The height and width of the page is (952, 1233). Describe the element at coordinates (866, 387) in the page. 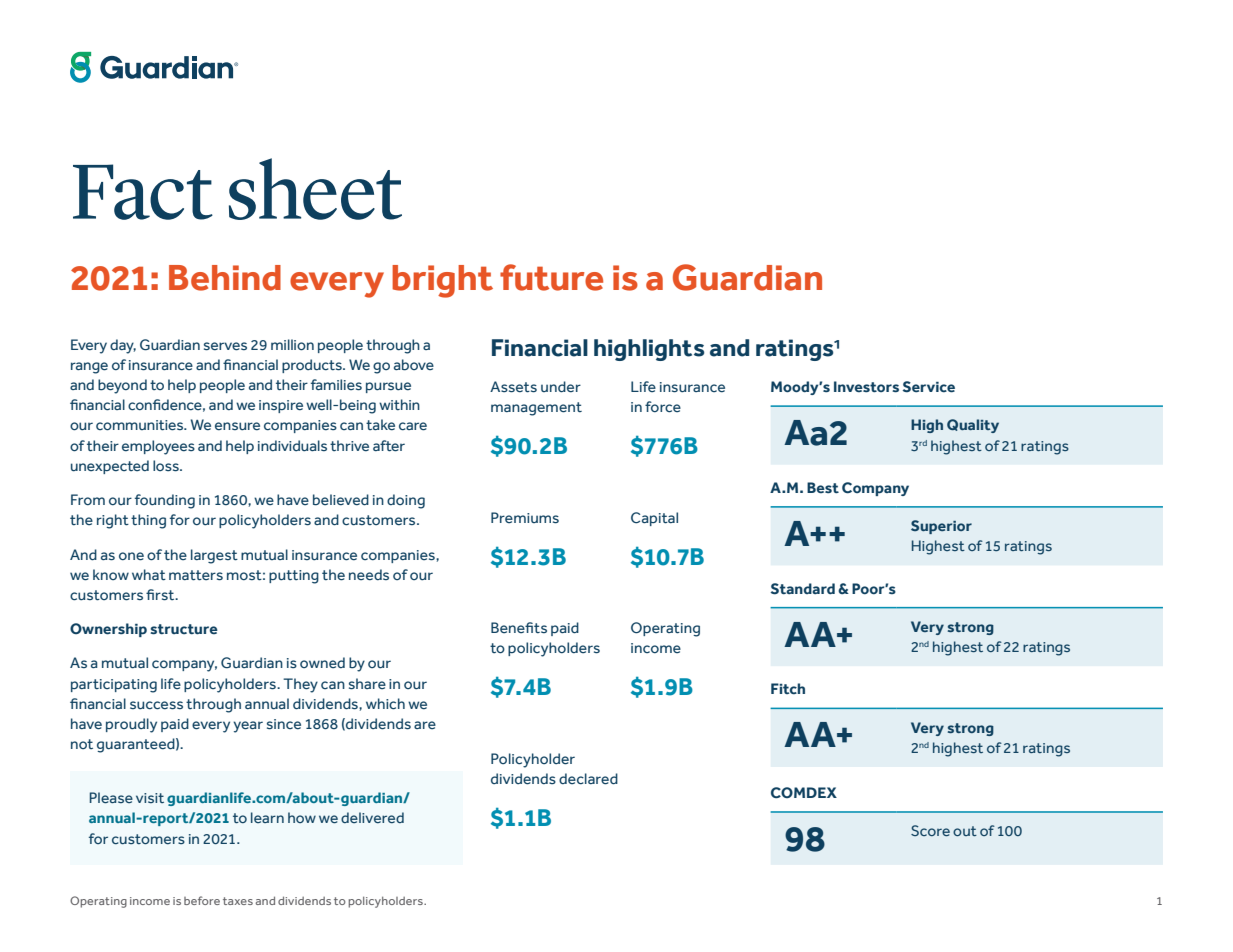

I see `Investors` at that location.
